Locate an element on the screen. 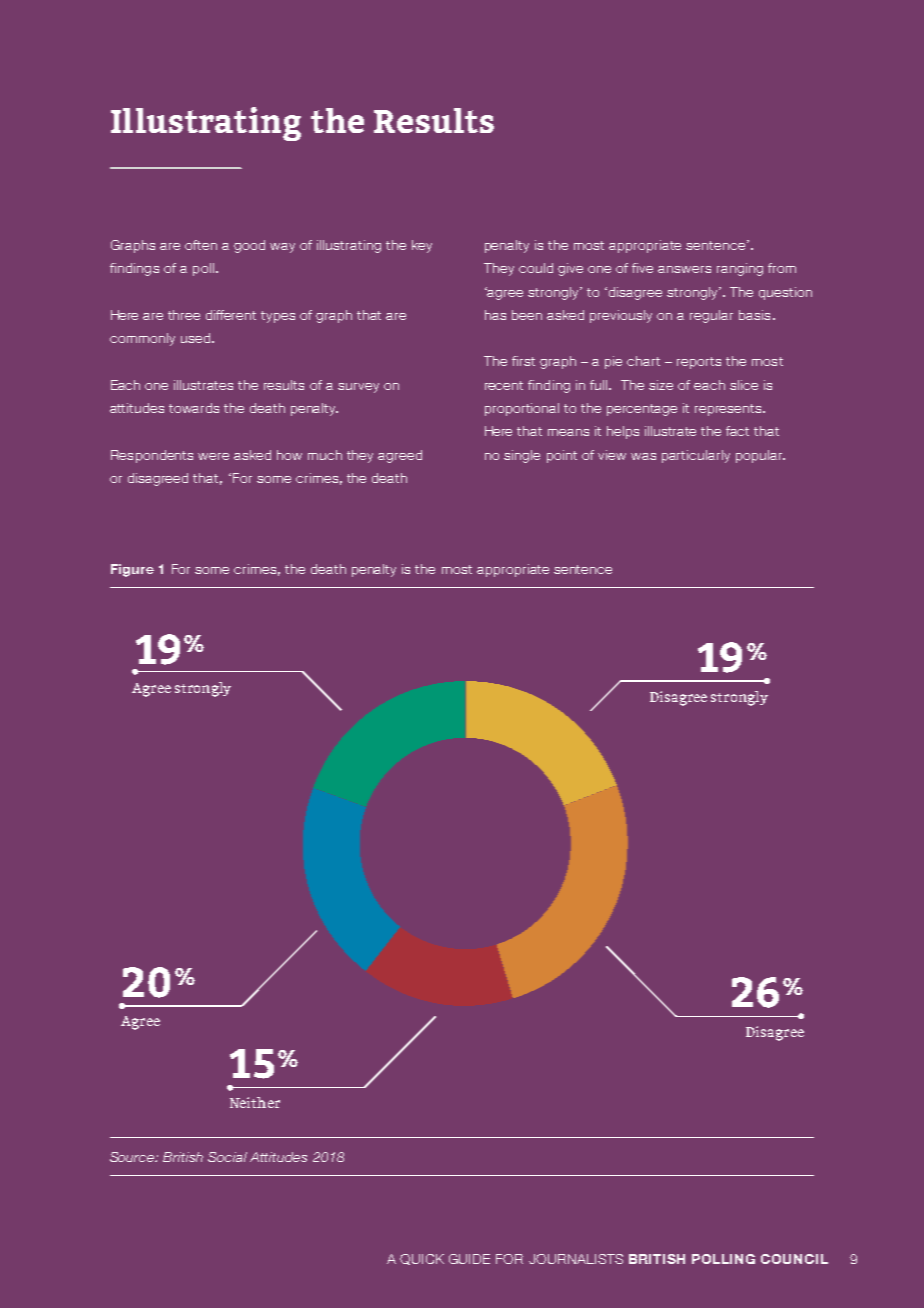 Image resolution: width=924 pixels, height=1308 pixels. Neither is located at coordinates (255, 1102).
